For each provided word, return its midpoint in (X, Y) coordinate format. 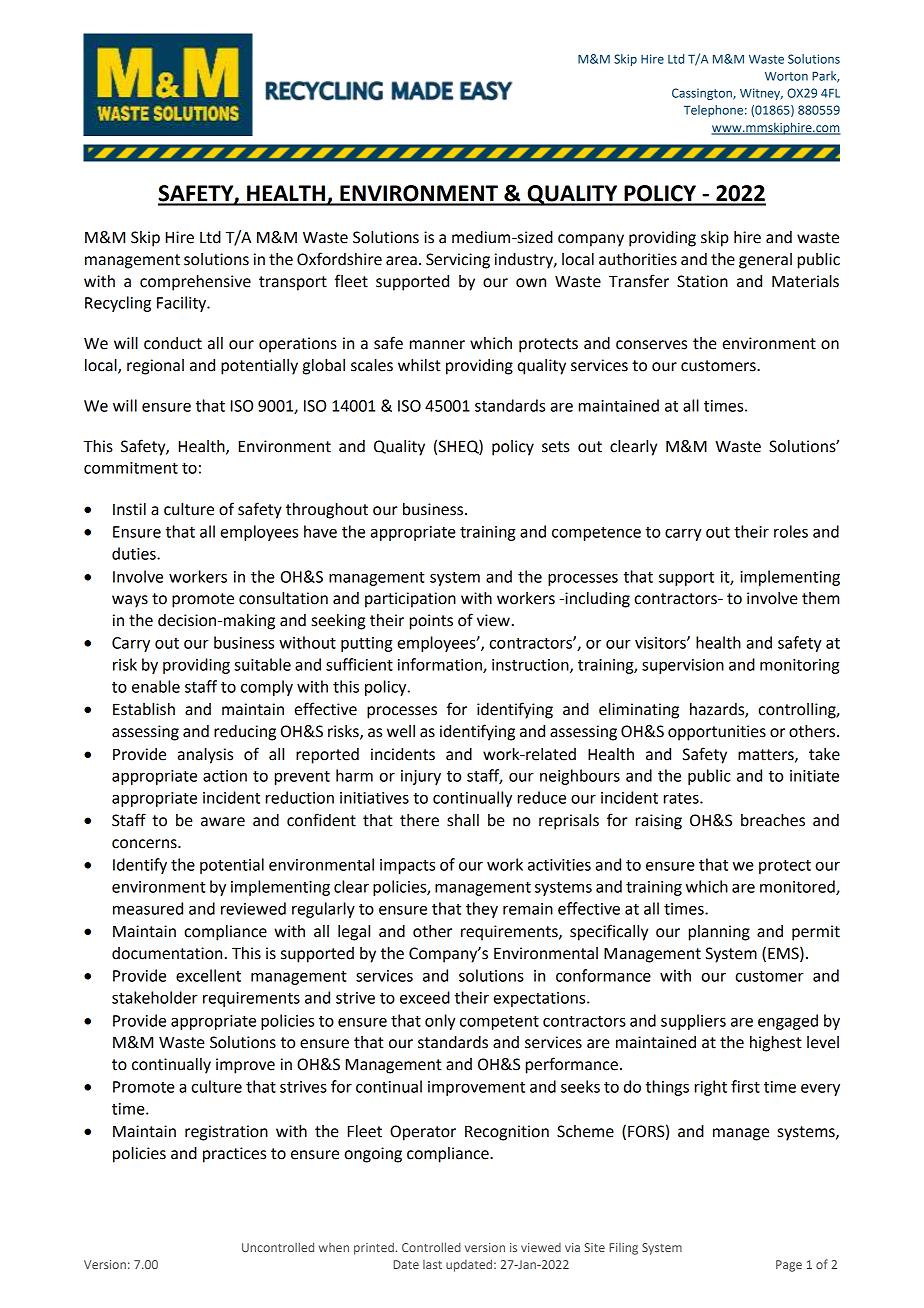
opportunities (717, 733)
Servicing (458, 261)
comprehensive (195, 283)
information (441, 665)
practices (234, 1155)
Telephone (713, 111)
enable (156, 686)
